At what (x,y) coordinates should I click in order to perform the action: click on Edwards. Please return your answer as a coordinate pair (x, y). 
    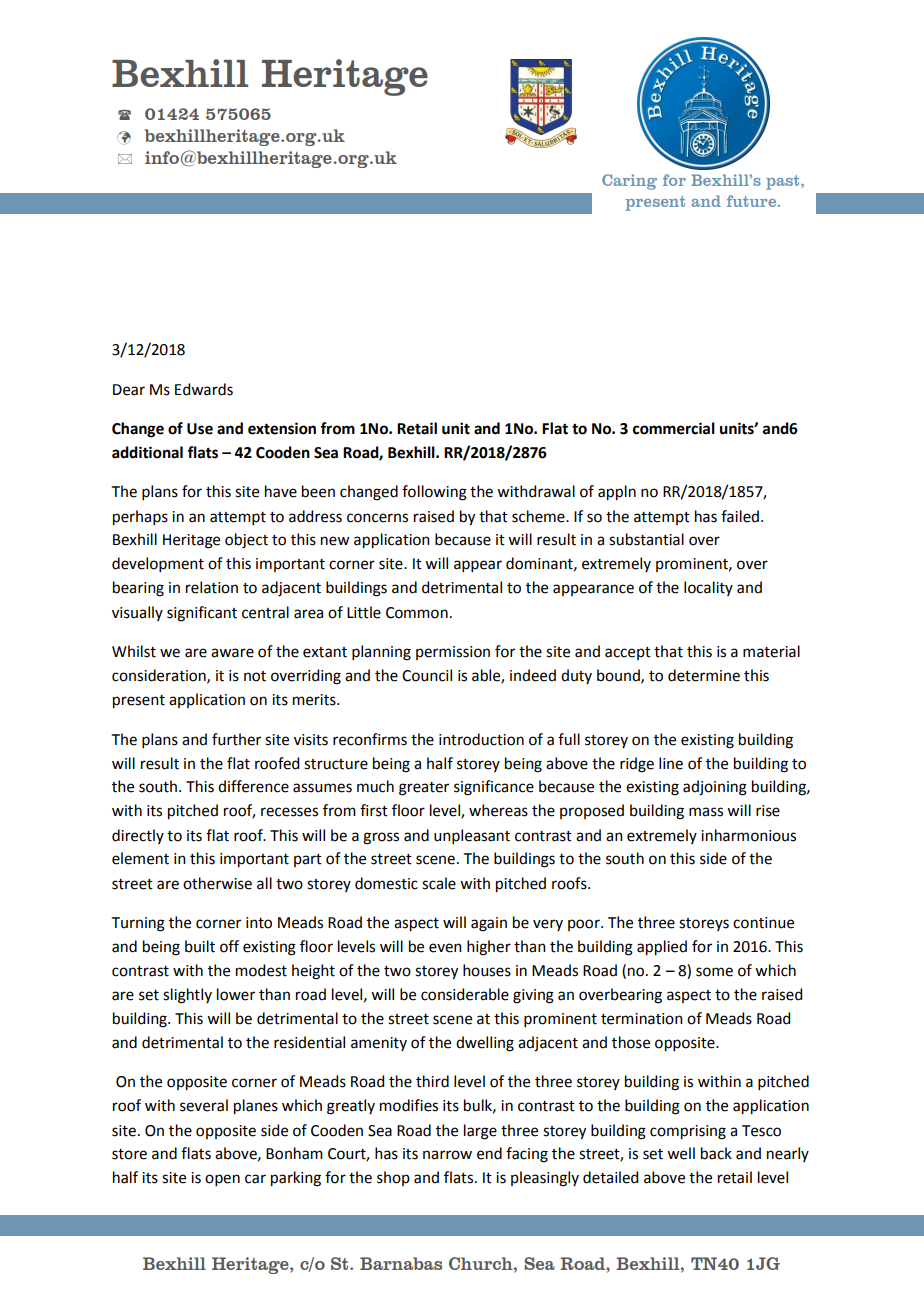
    Looking at the image, I should click on (204, 389).
